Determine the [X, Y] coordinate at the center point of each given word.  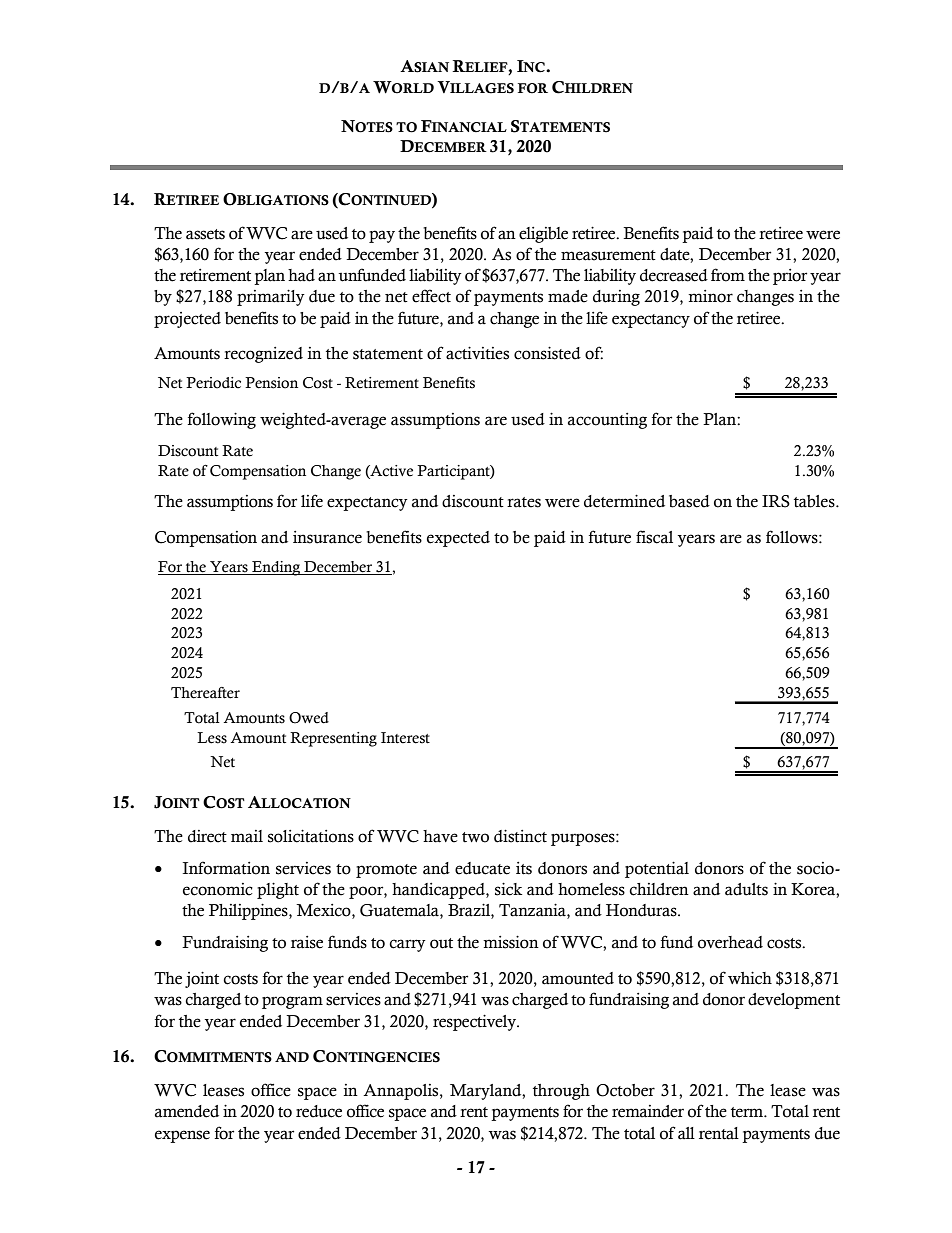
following [222, 420]
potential [657, 869]
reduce [319, 1111]
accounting [607, 421]
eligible [543, 235]
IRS [776, 501]
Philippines [249, 911]
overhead [730, 942]
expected [458, 539]
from [728, 275]
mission [511, 942]
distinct [520, 836]
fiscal [654, 537]
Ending [276, 568]
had [301, 275]
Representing [333, 739]
